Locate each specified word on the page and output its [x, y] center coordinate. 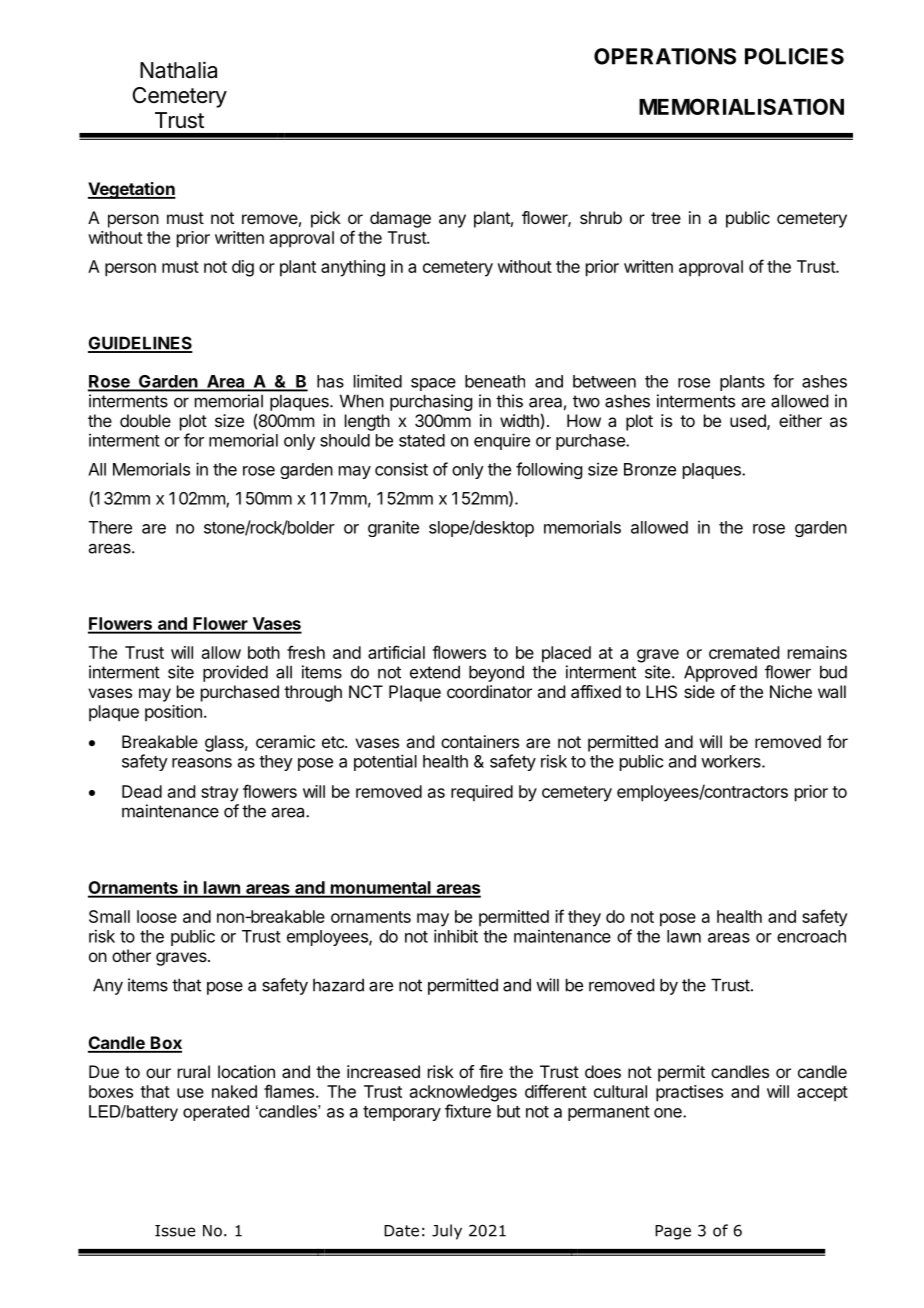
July [447, 1232]
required [482, 793]
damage [400, 219]
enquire [502, 441]
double [145, 420]
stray [220, 794]
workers [732, 761]
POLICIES [794, 56]
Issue [175, 1231]
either [800, 420]
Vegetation [132, 190]
